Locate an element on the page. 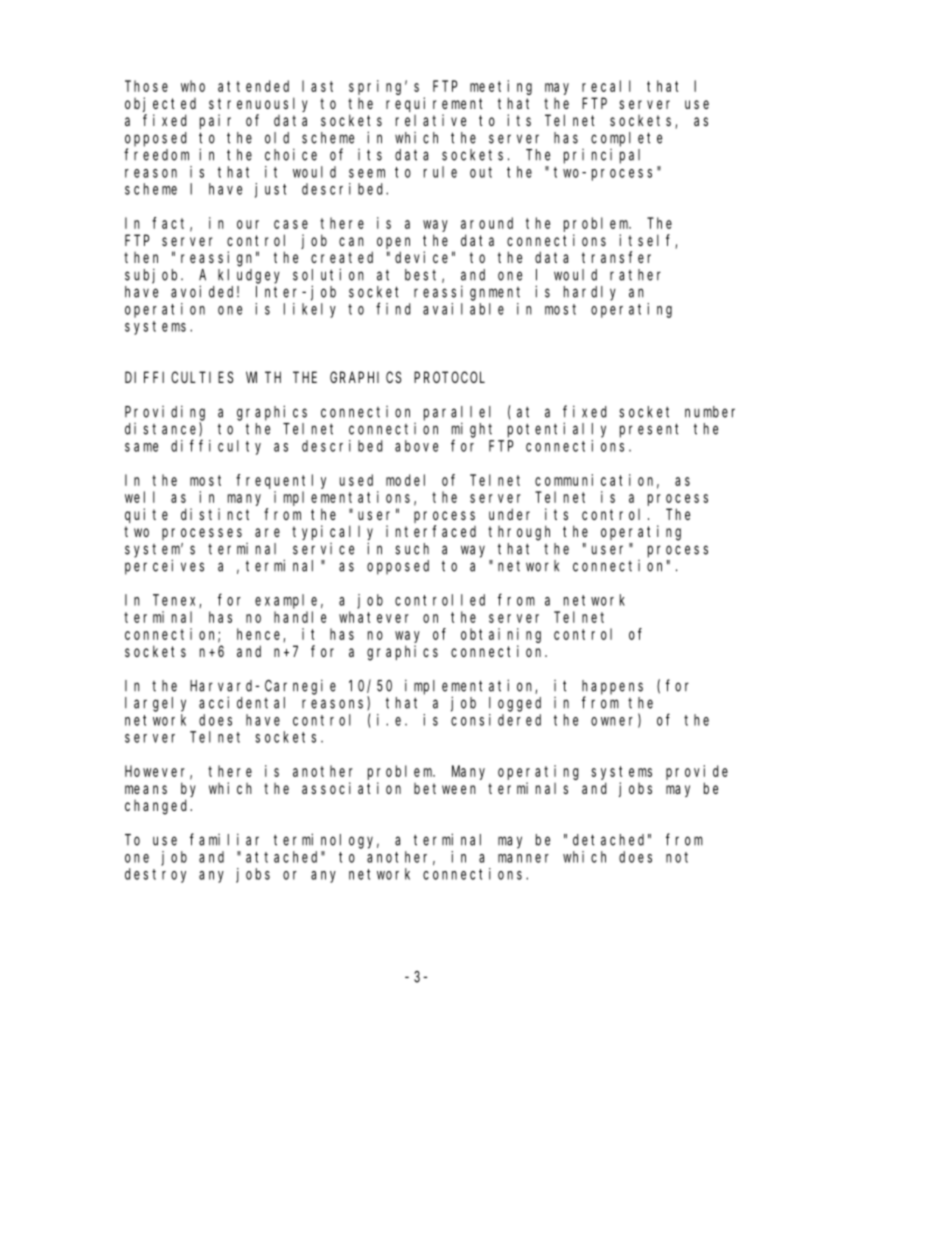  who is located at coordinates (193, 86).
